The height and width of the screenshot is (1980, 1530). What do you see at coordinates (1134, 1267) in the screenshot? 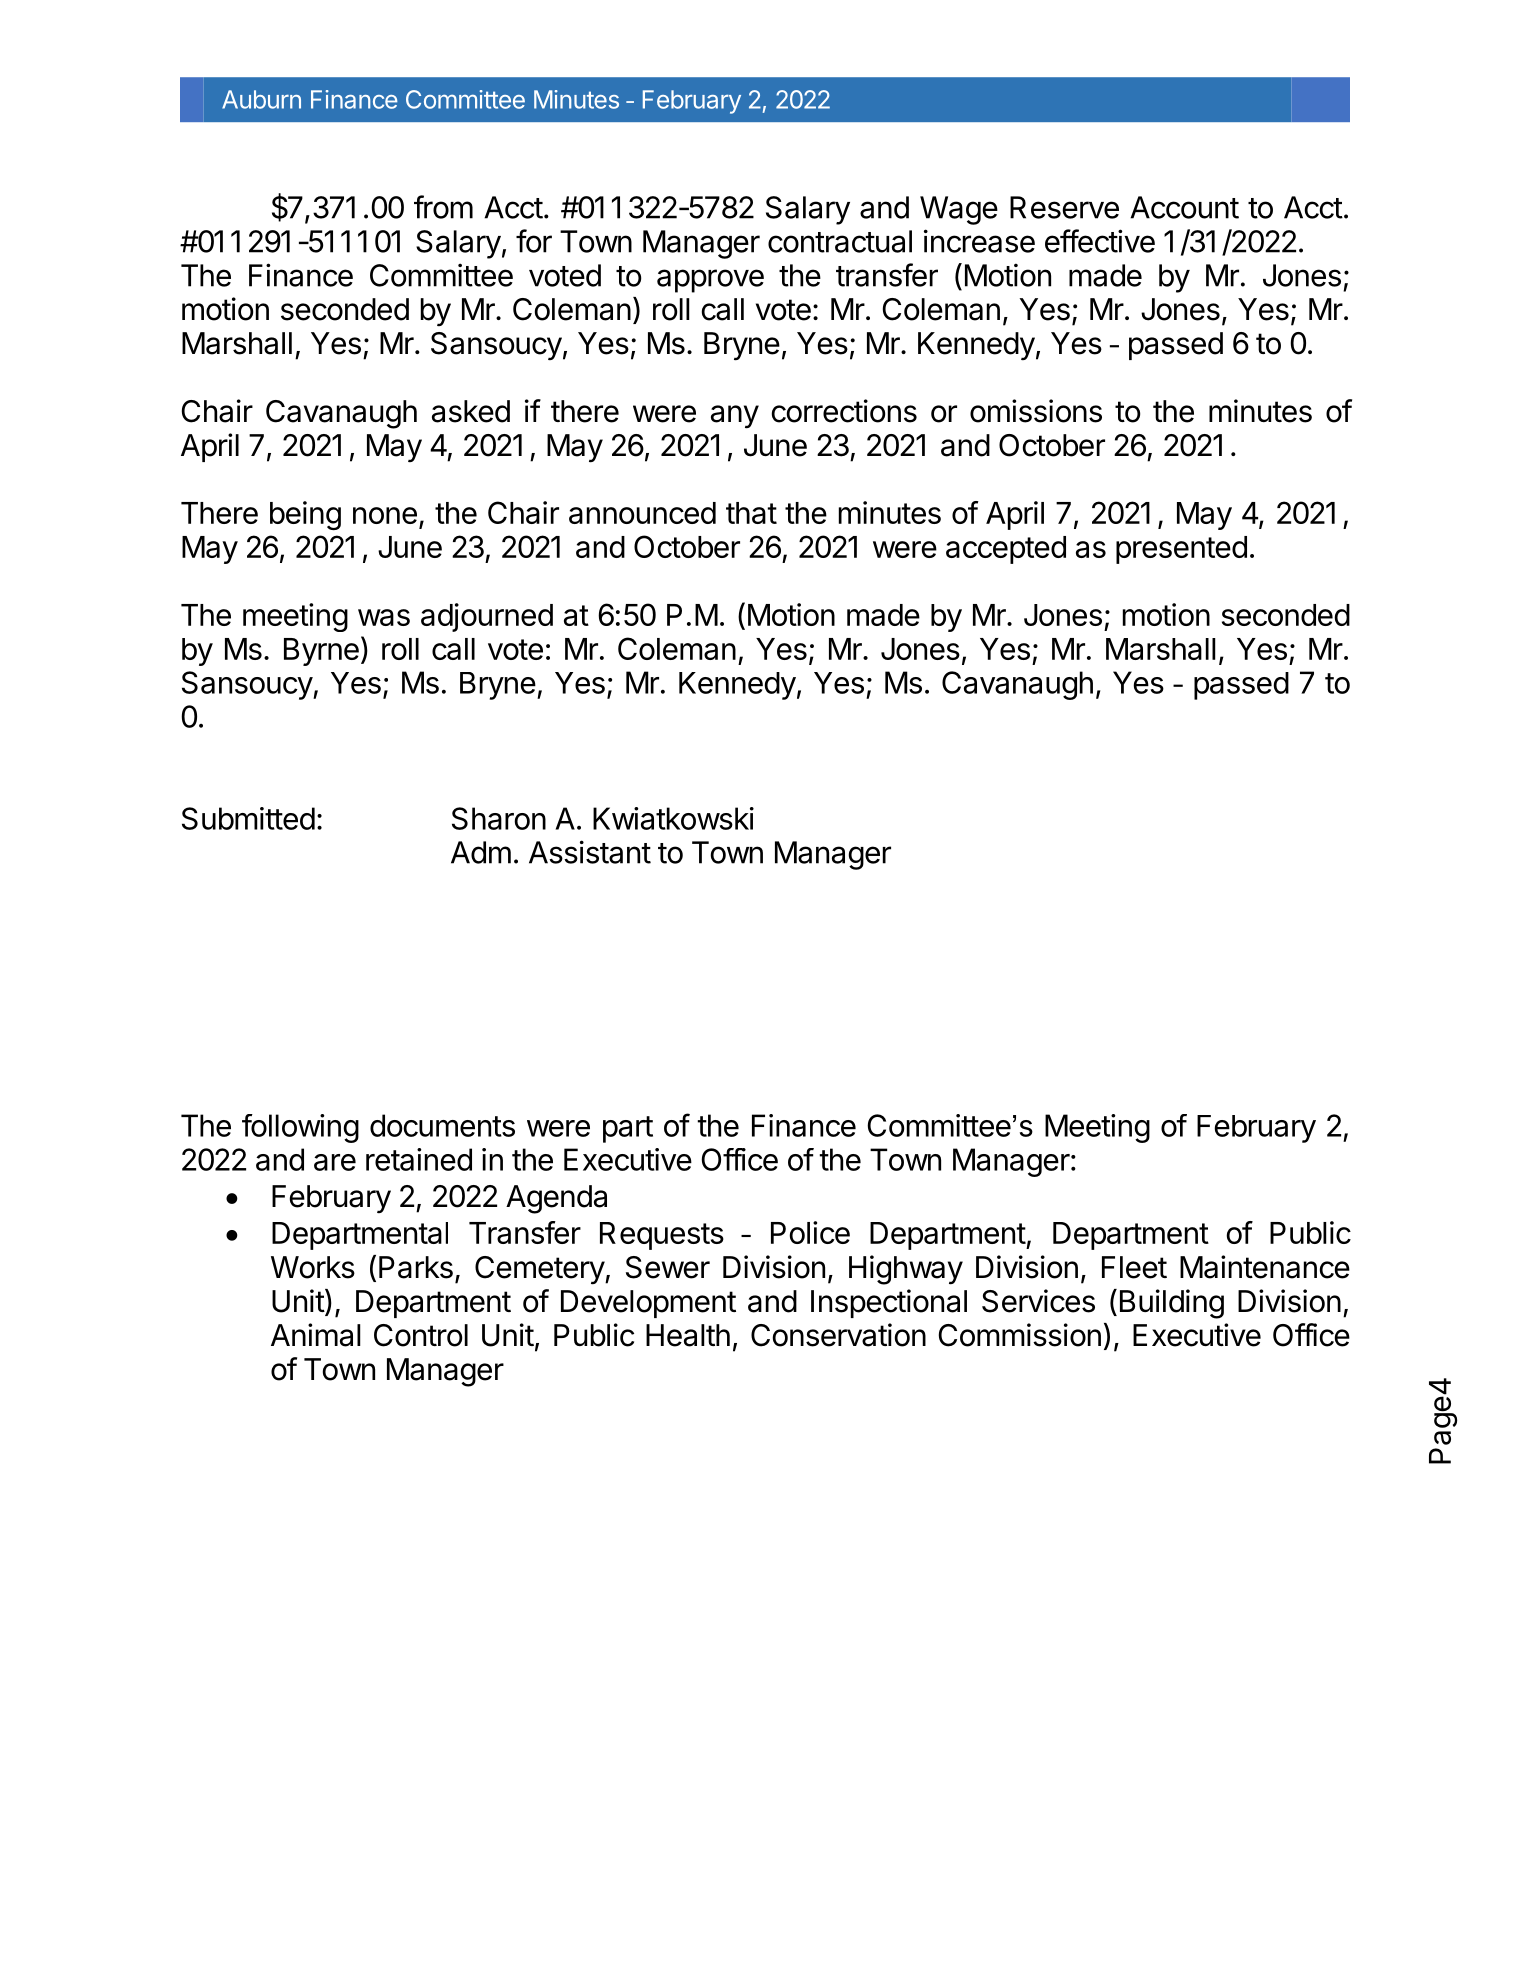
I see `Fleet` at bounding box center [1134, 1267].
